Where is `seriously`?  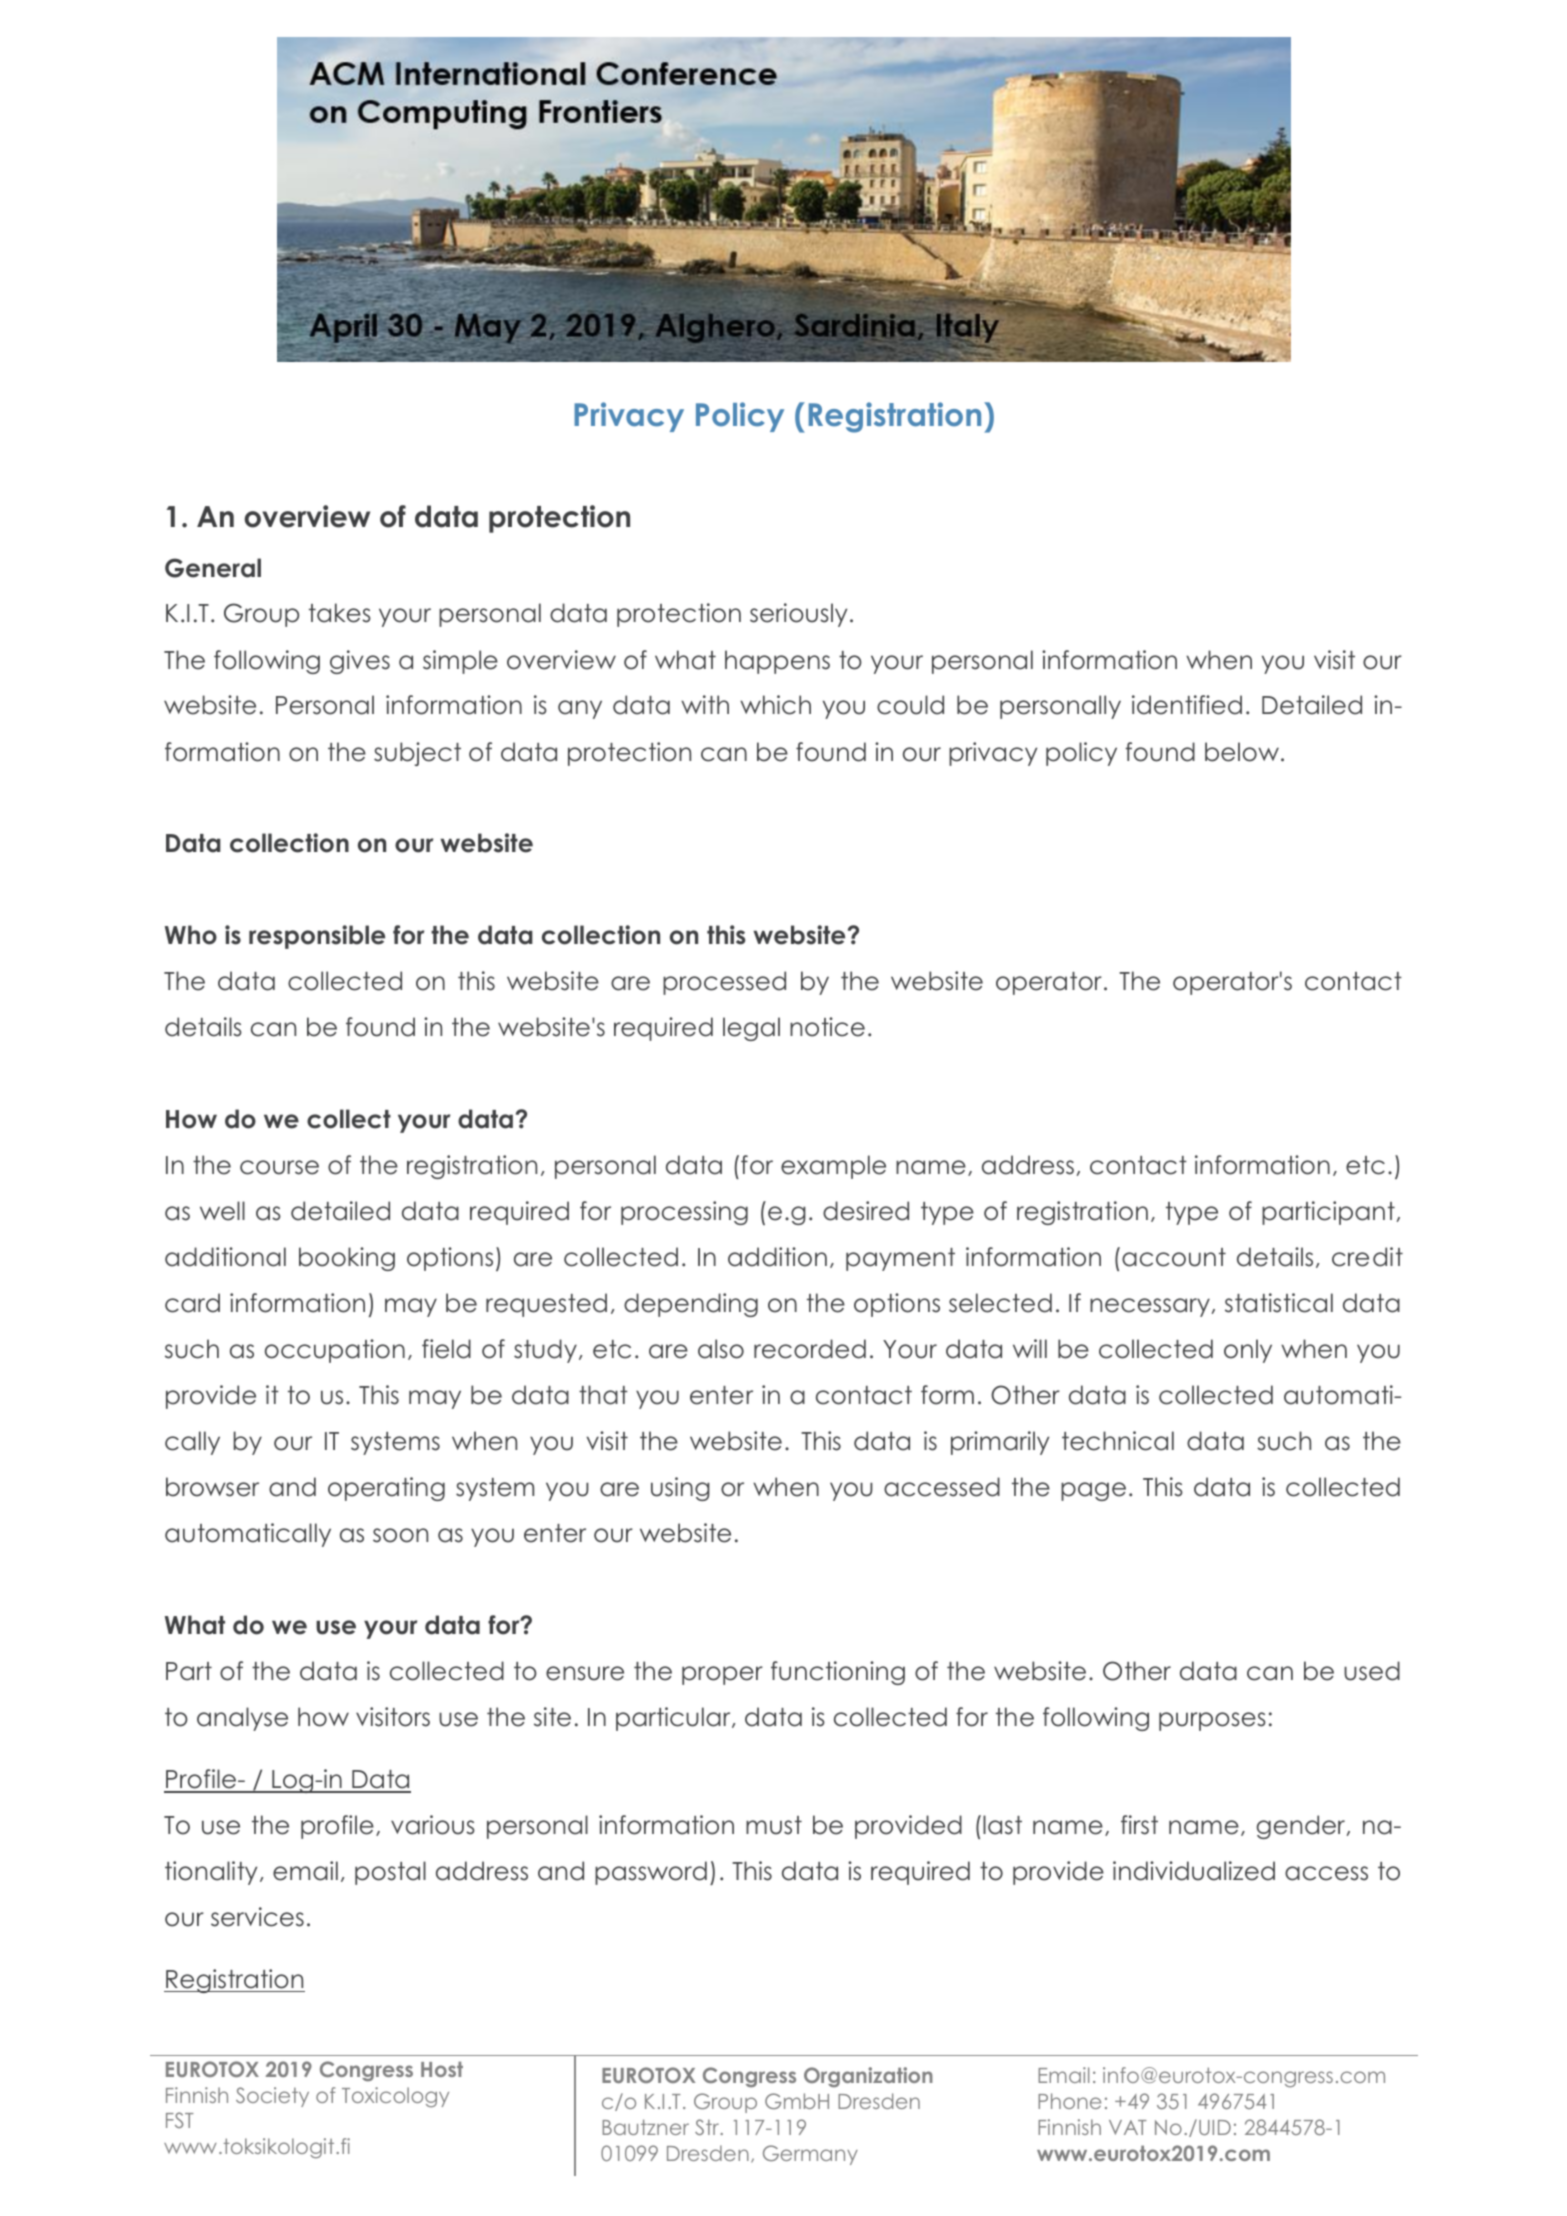 seriously is located at coordinates (798, 615).
